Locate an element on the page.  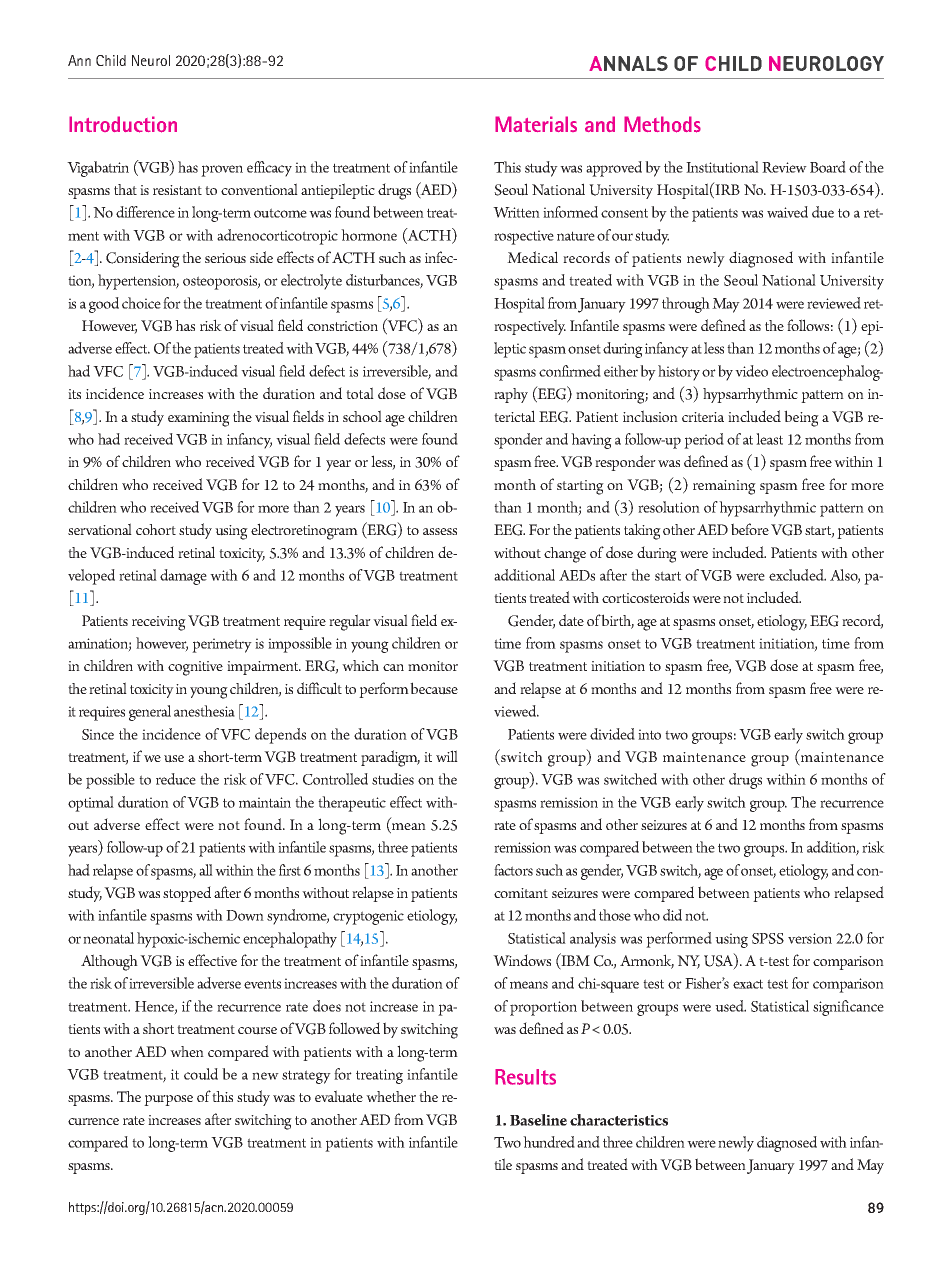
will is located at coordinates (447, 756).
